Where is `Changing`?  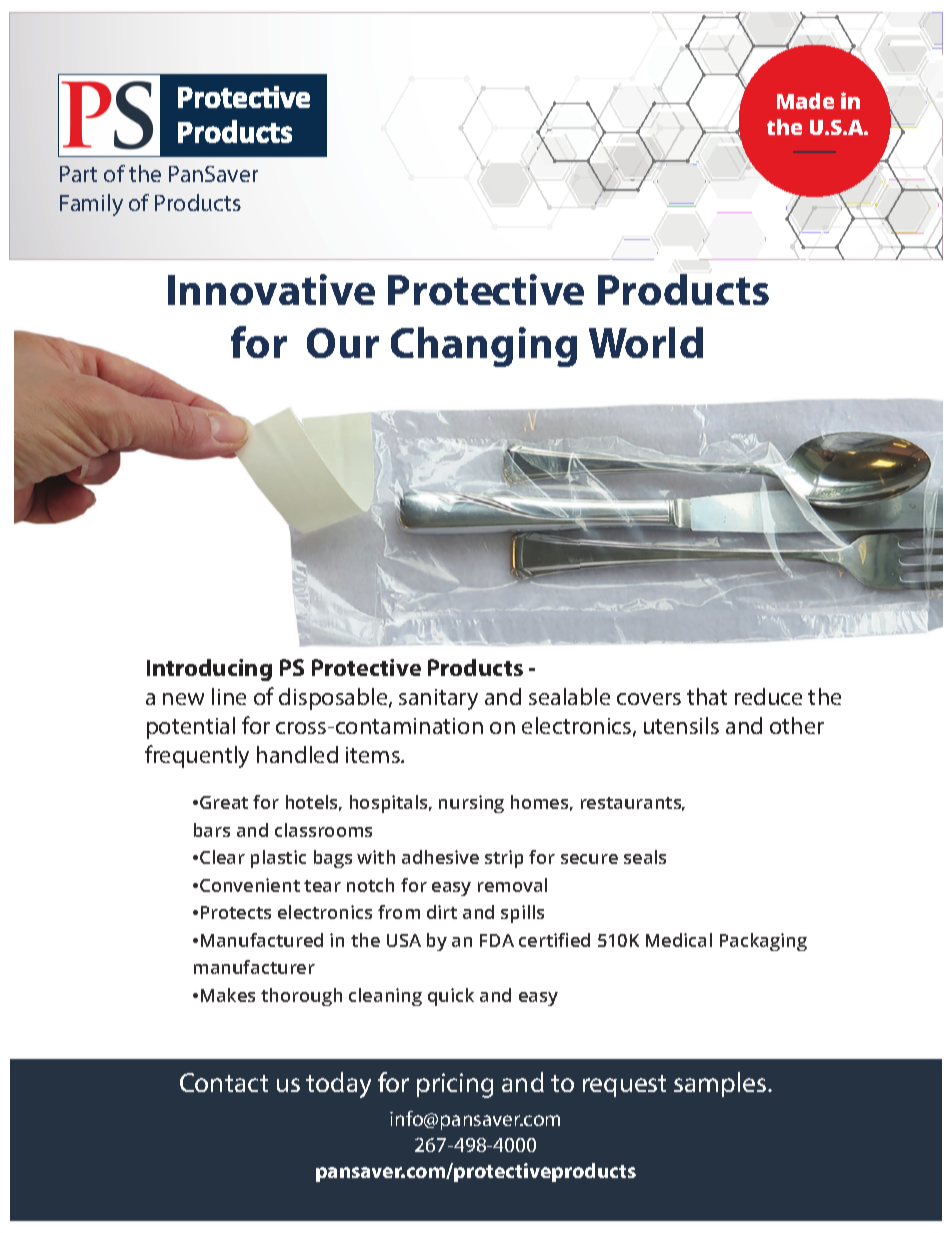
Changing is located at coordinates (484, 347).
